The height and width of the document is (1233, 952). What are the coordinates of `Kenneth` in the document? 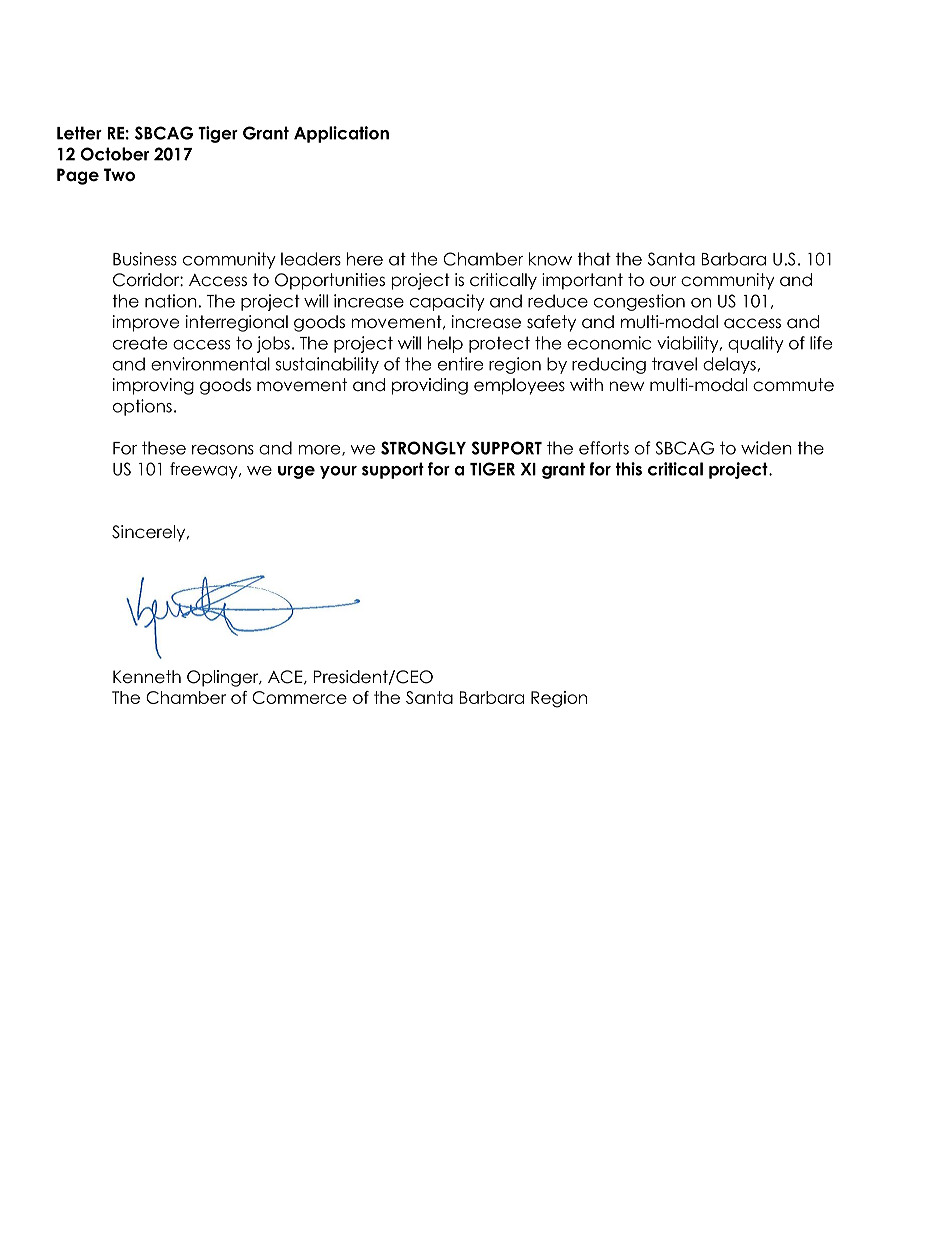 It's located at (147, 677).
